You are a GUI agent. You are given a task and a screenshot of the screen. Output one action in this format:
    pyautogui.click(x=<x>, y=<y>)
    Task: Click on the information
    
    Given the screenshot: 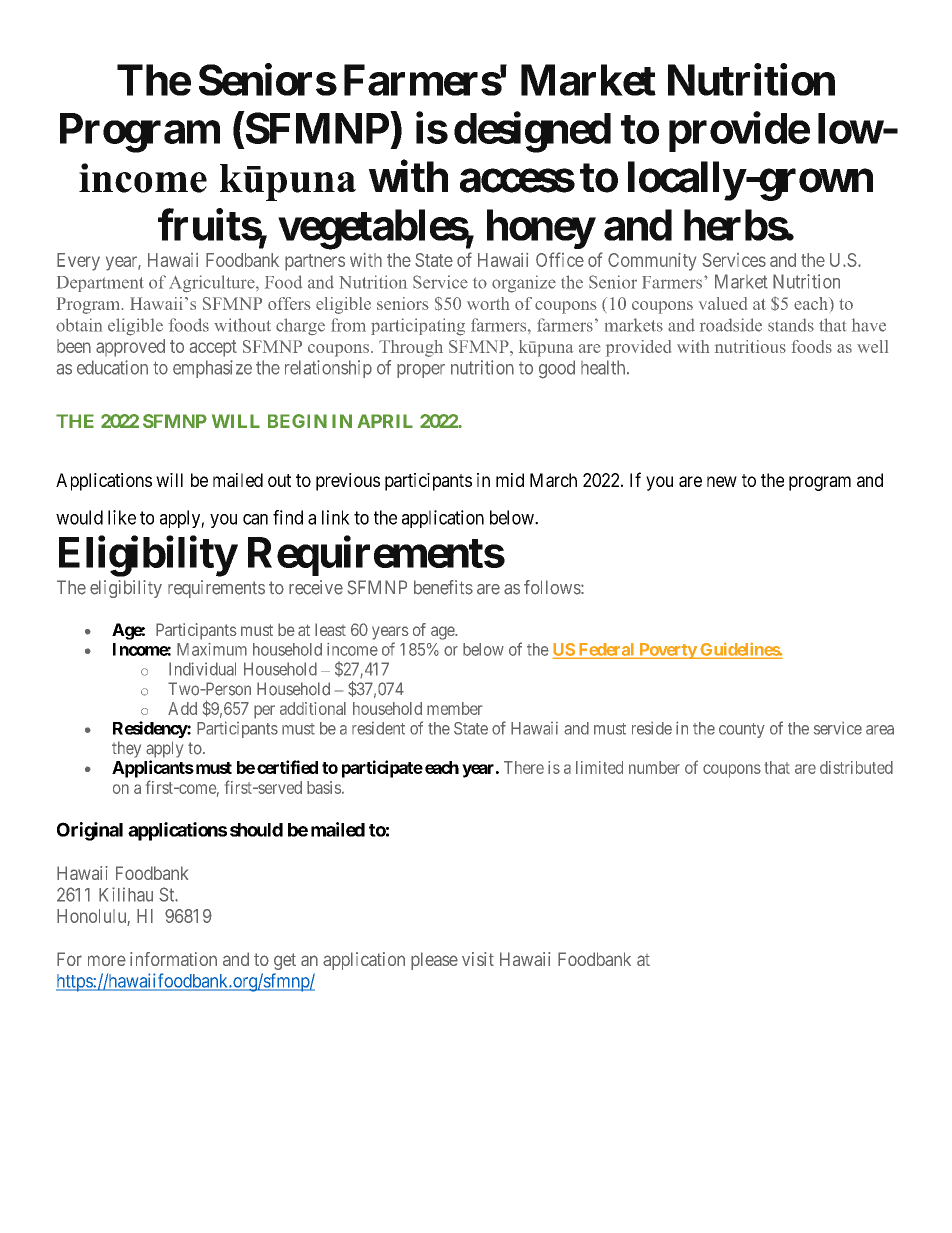 What is the action you would take?
    pyautogui.click(x=173, y=959)
